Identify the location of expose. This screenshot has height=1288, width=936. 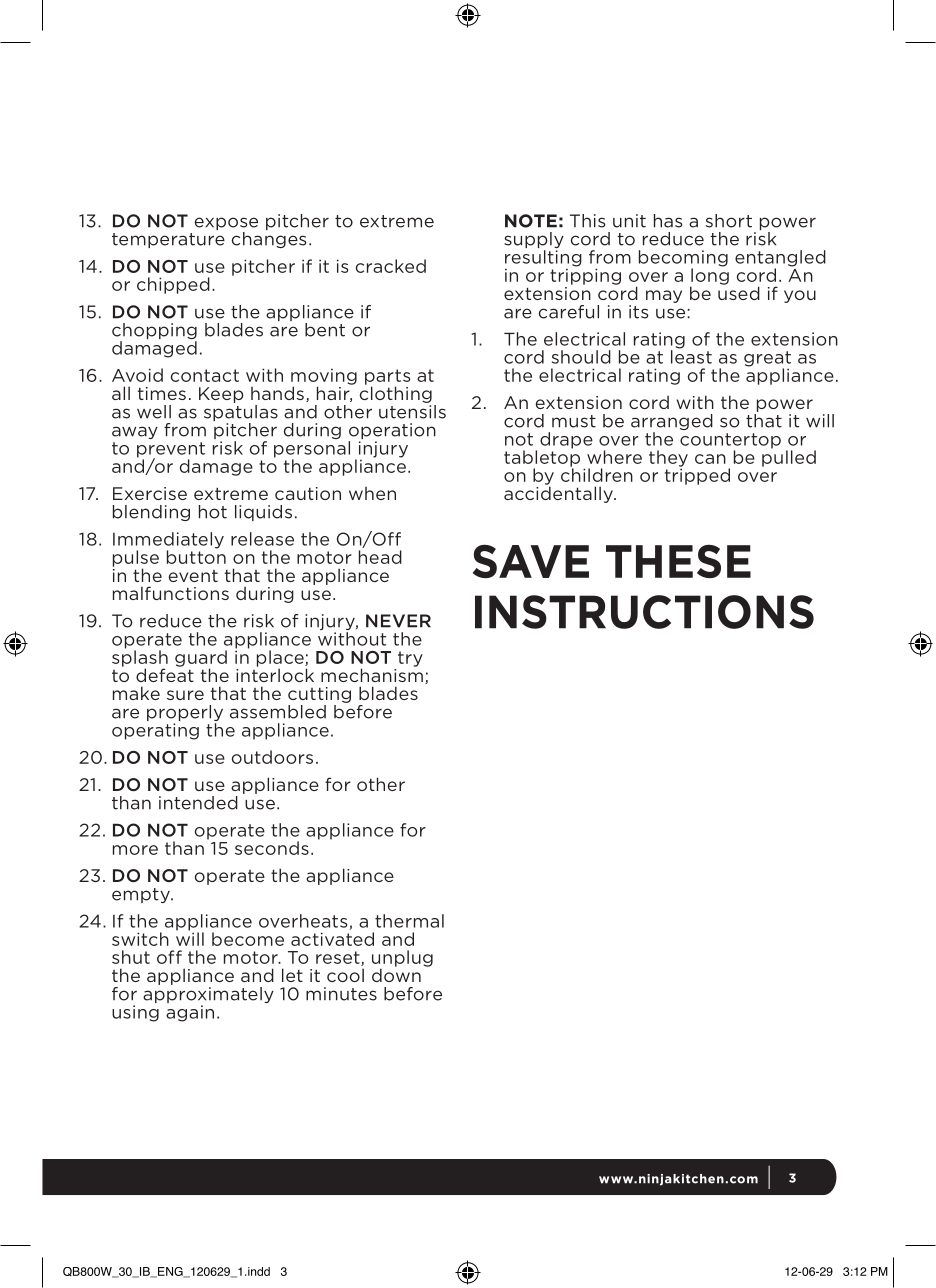
(226, 225).
